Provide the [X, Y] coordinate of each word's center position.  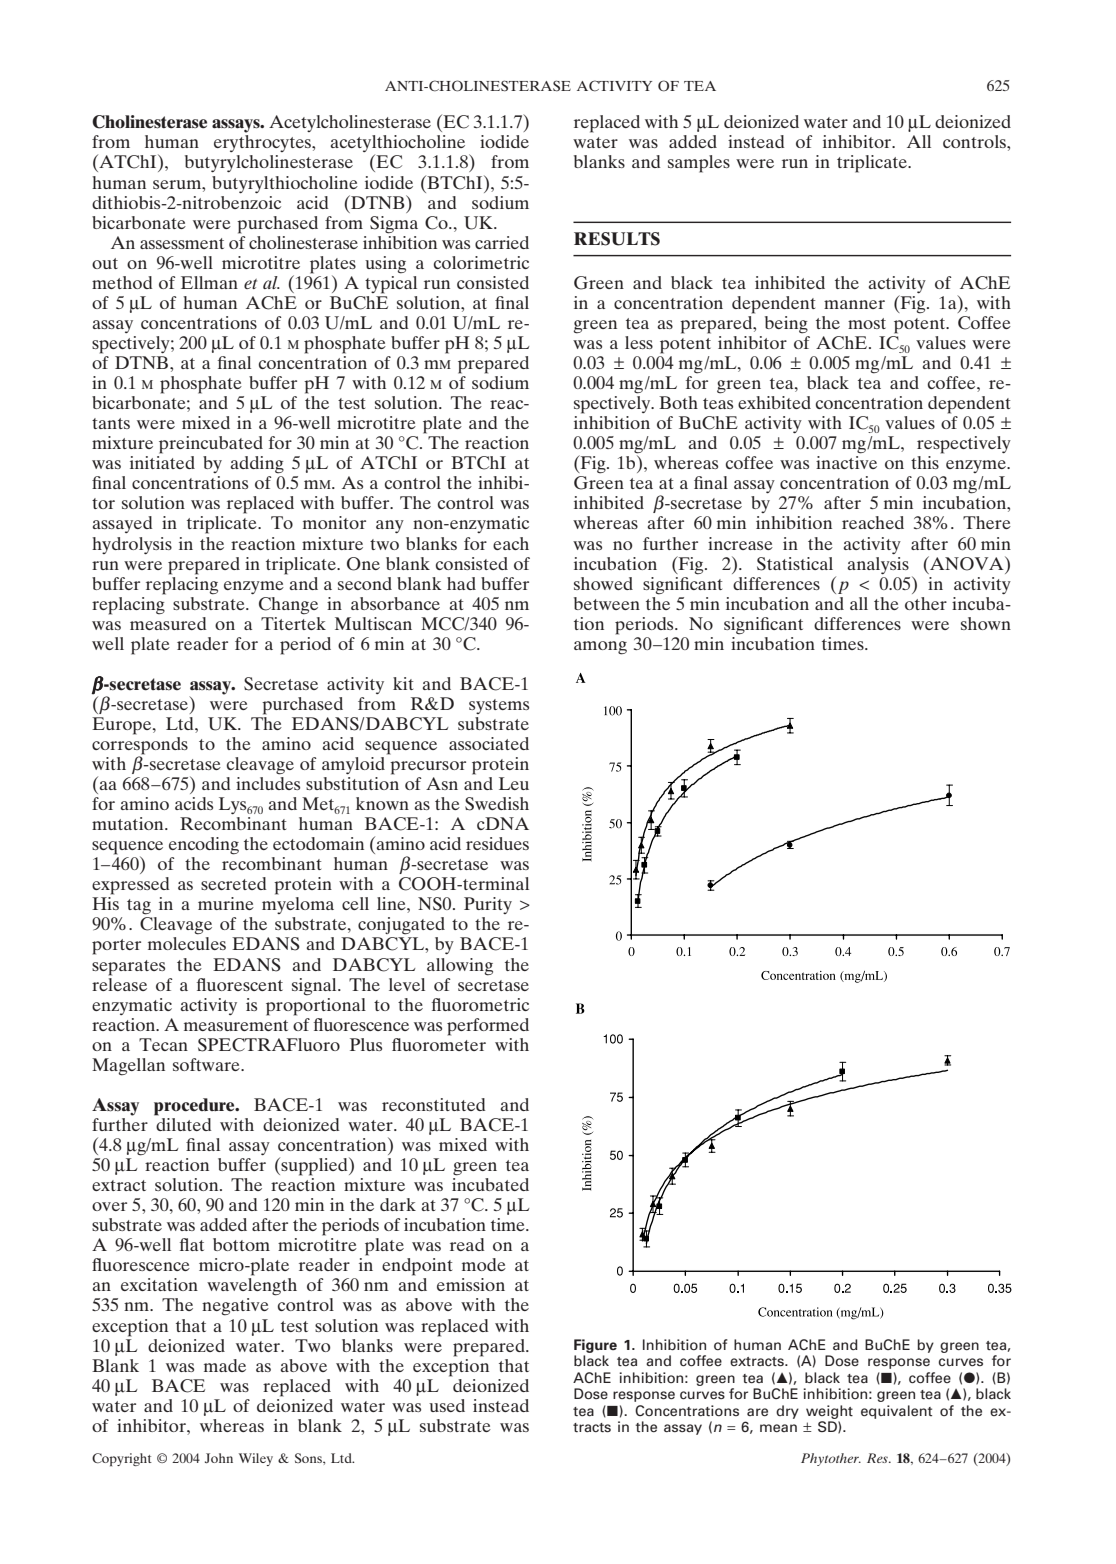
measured [168, 622]
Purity [488, 905]
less [639, 342]
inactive [846, 462]
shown [986, 623]
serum [178, 184]
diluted [182, 1123]
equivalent [896, 1412]
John [219, 1458]
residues [497, 843]
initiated [162, 462]
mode [484, 1264]
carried [502, 242]
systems [499, 706]
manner [854, 304]
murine [226, 903]
